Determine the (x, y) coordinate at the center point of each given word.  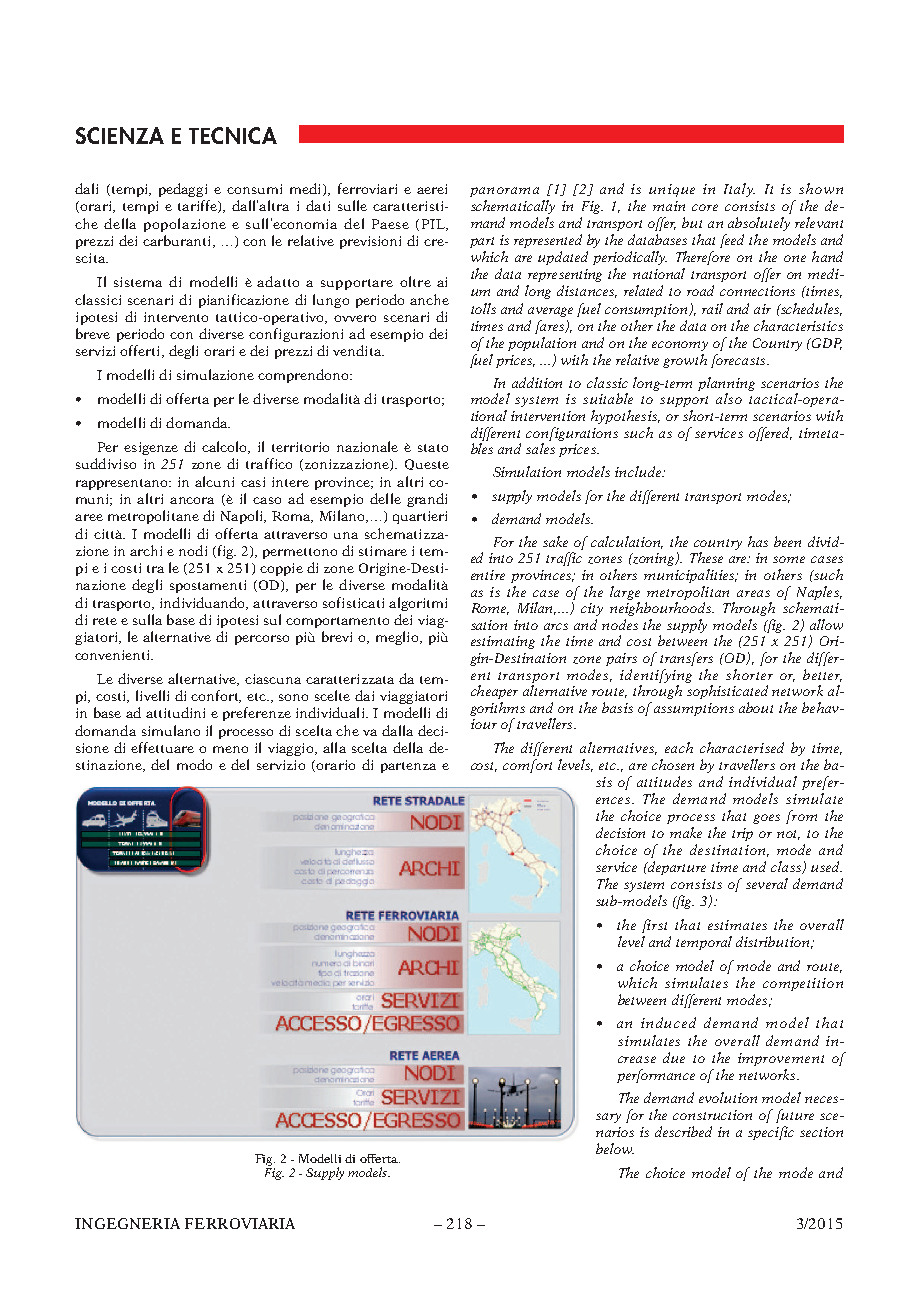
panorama (504, 192)
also (729, 398)
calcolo (226, 447)
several (767, 883)
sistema (138, 282)
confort (216, 696)
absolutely (759, 224)
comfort (527, 766)
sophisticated (727, 692)
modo (194, 764)
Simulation (527, 471)
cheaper (494, 692)
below (615, 1148)
